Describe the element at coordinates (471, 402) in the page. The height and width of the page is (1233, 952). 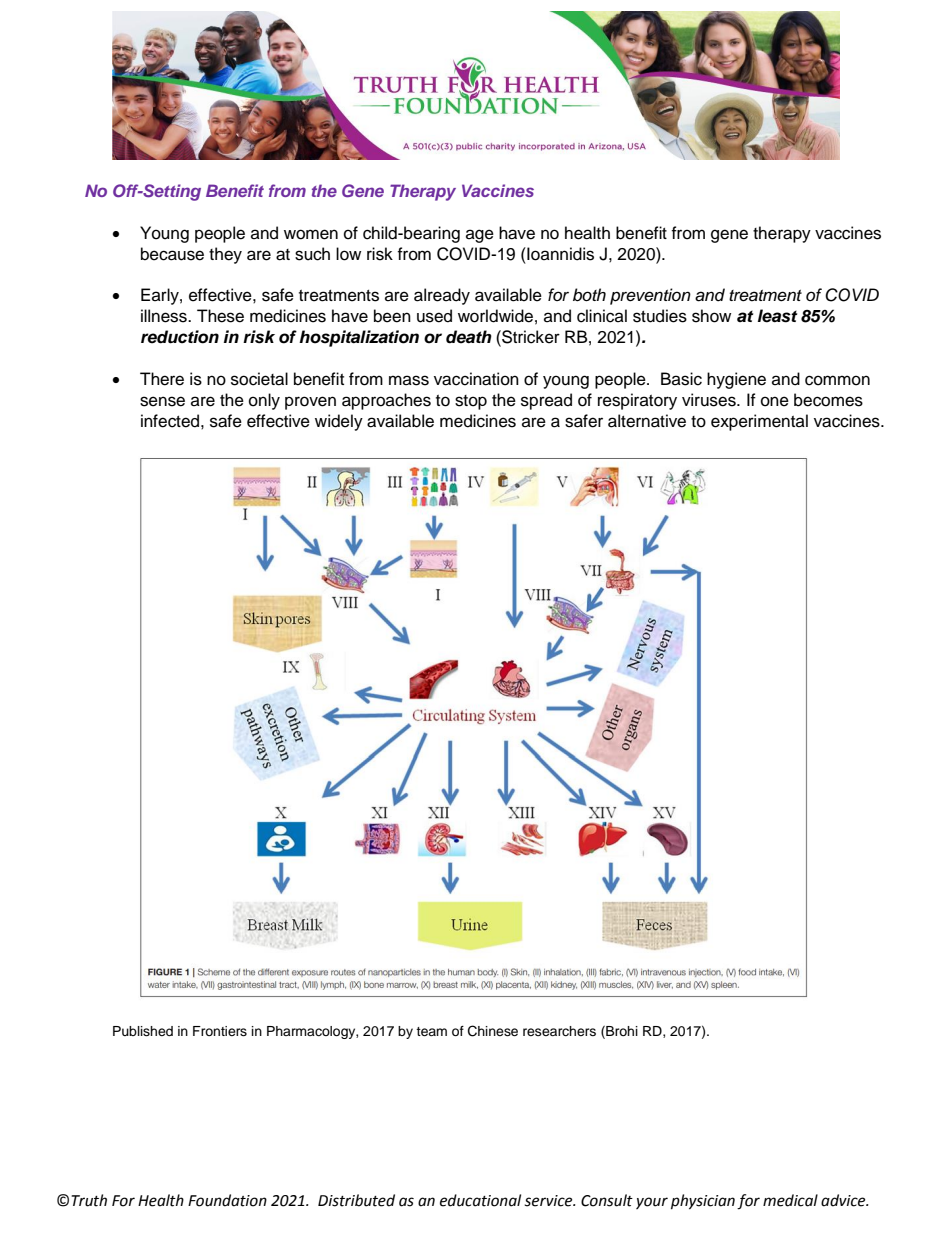
I see `stop` at that location.
